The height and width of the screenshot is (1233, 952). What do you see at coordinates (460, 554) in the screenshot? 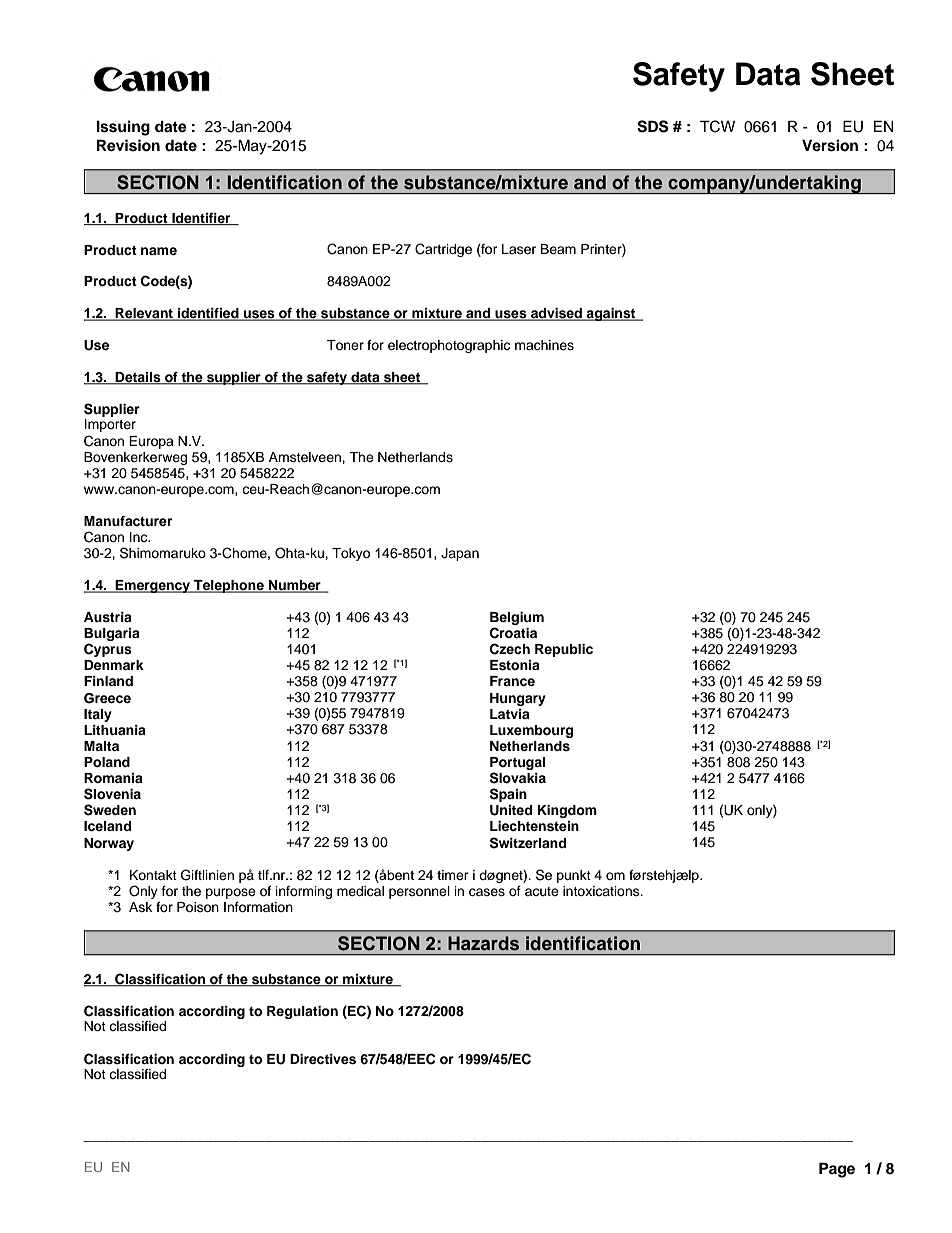
I see `Japan` at bounding box center [460, 554].
